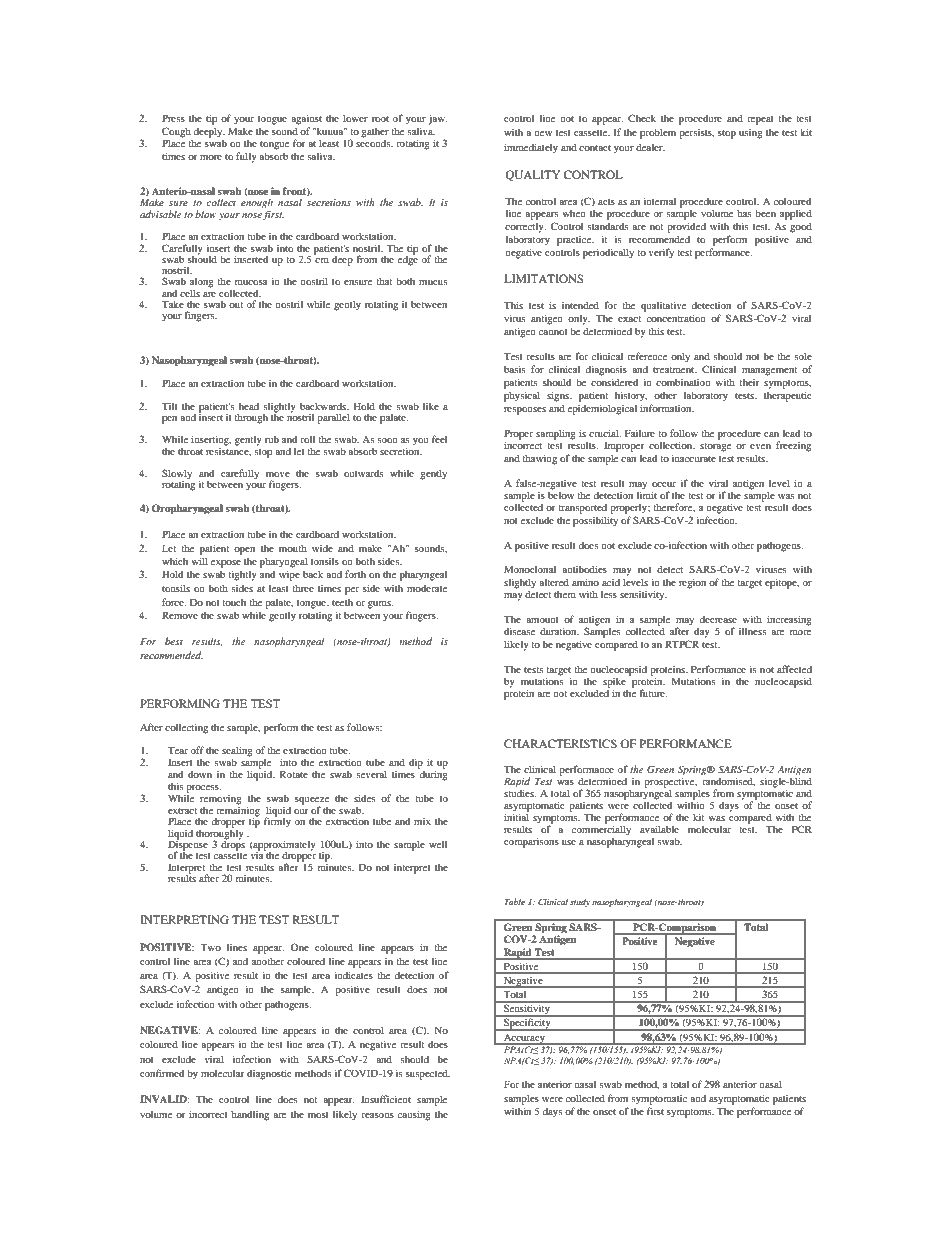 The height and width of the screenshot is (1233, 952). Describe the element at coordinates (718, 619) in the screenshot. I see `decrease` at that location.
